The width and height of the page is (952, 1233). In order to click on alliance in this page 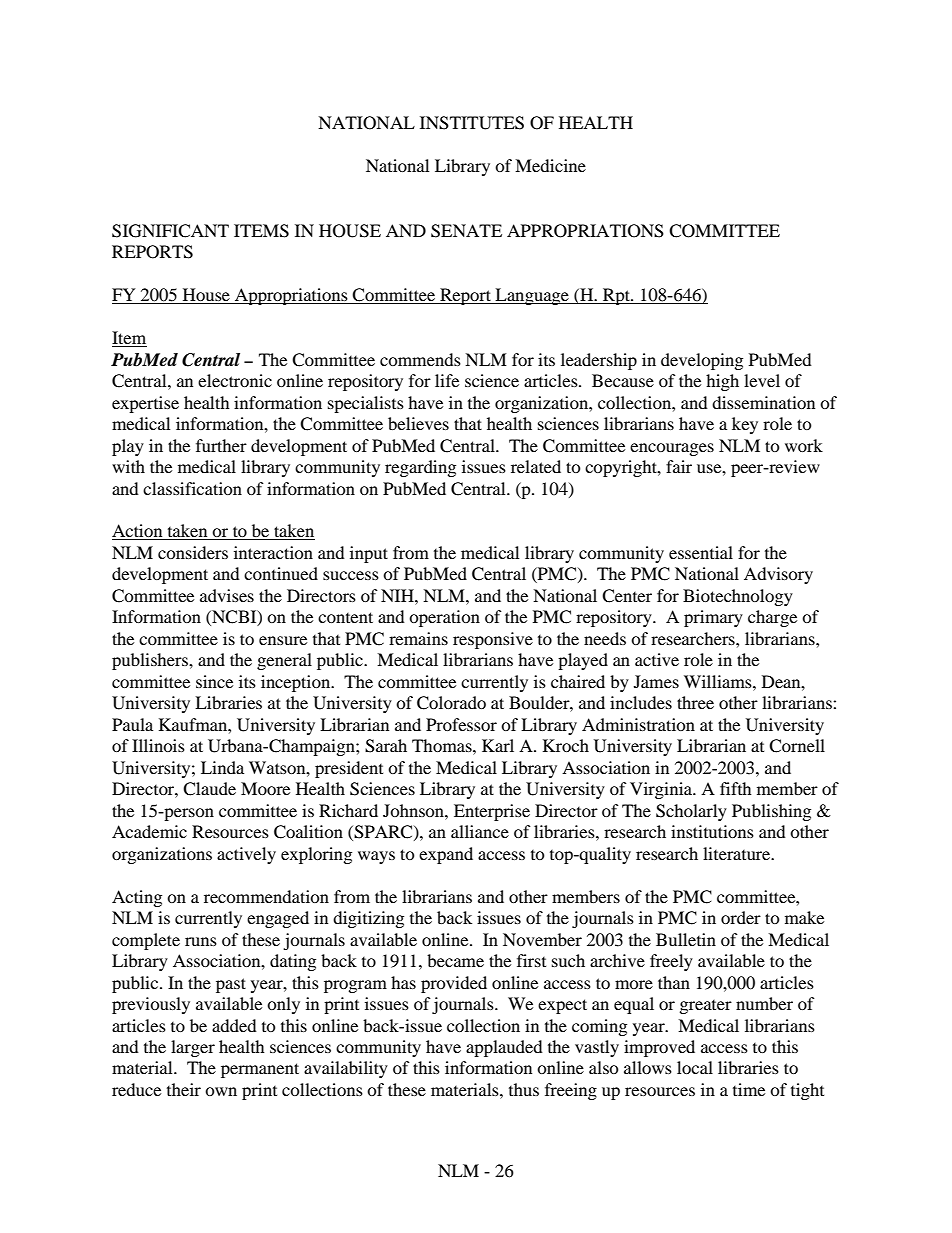, I will do `click(480, 831)`.
